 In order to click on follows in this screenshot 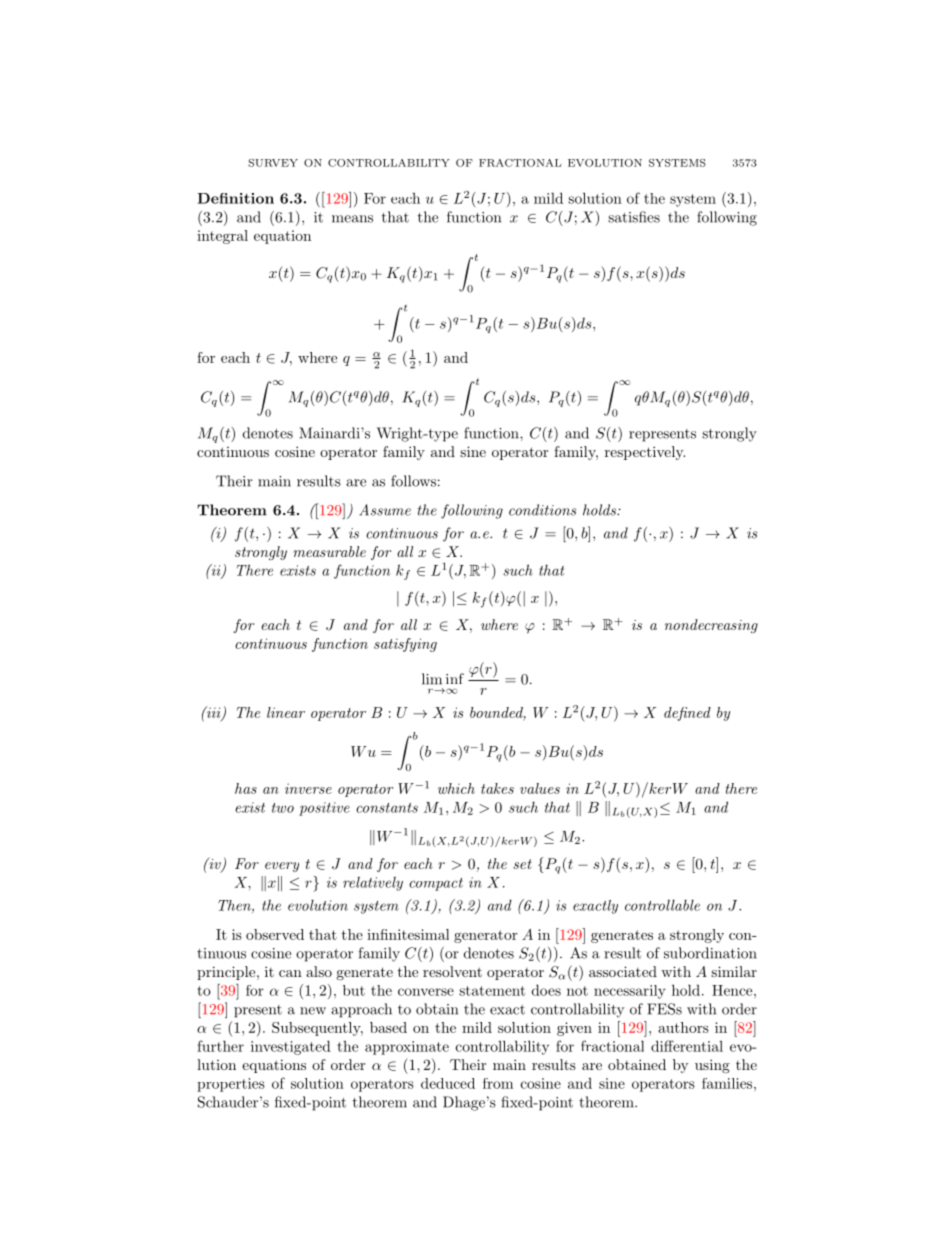, I will do `click(413, 481)`.
